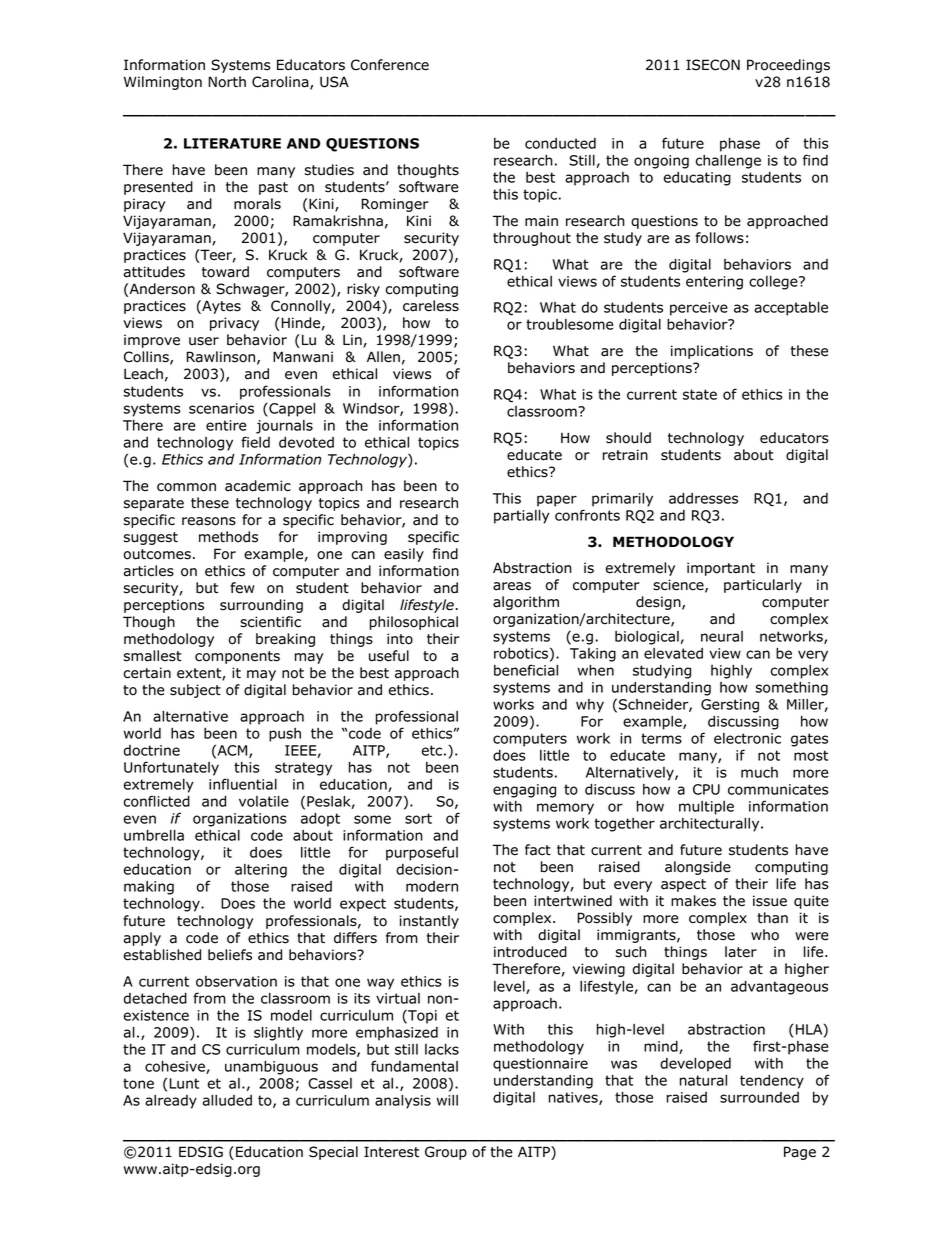 The height and width of the document is (1233, 952). What do you see at coordinates (227, 82) in the document?
I see `North` at bounding box center [227, 82].
